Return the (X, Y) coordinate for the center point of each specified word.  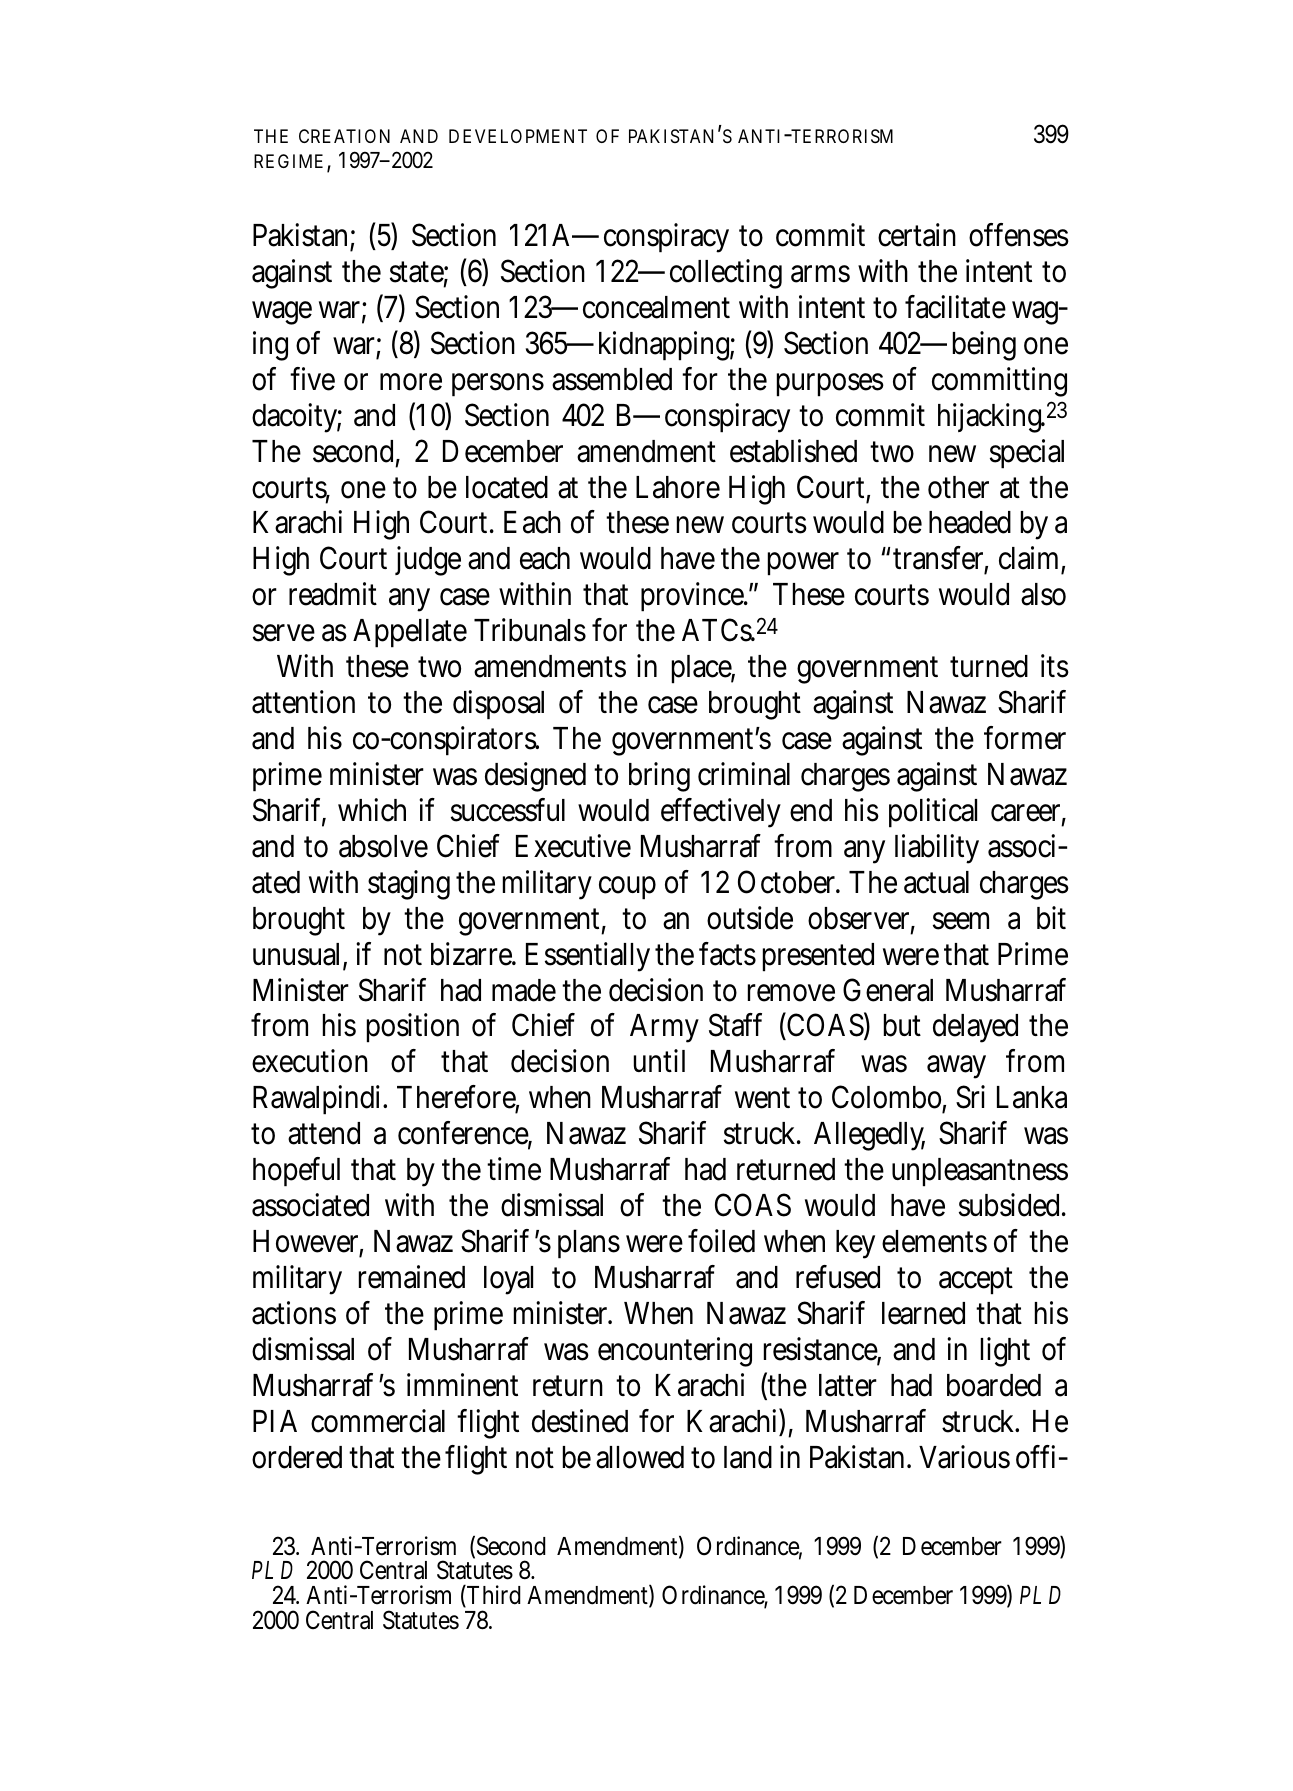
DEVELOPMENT (518, 136)
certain (917, 235)
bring (659, 777)
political (933, 813)
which (372, 810)
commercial (378, 1421)
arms (820, 274)
